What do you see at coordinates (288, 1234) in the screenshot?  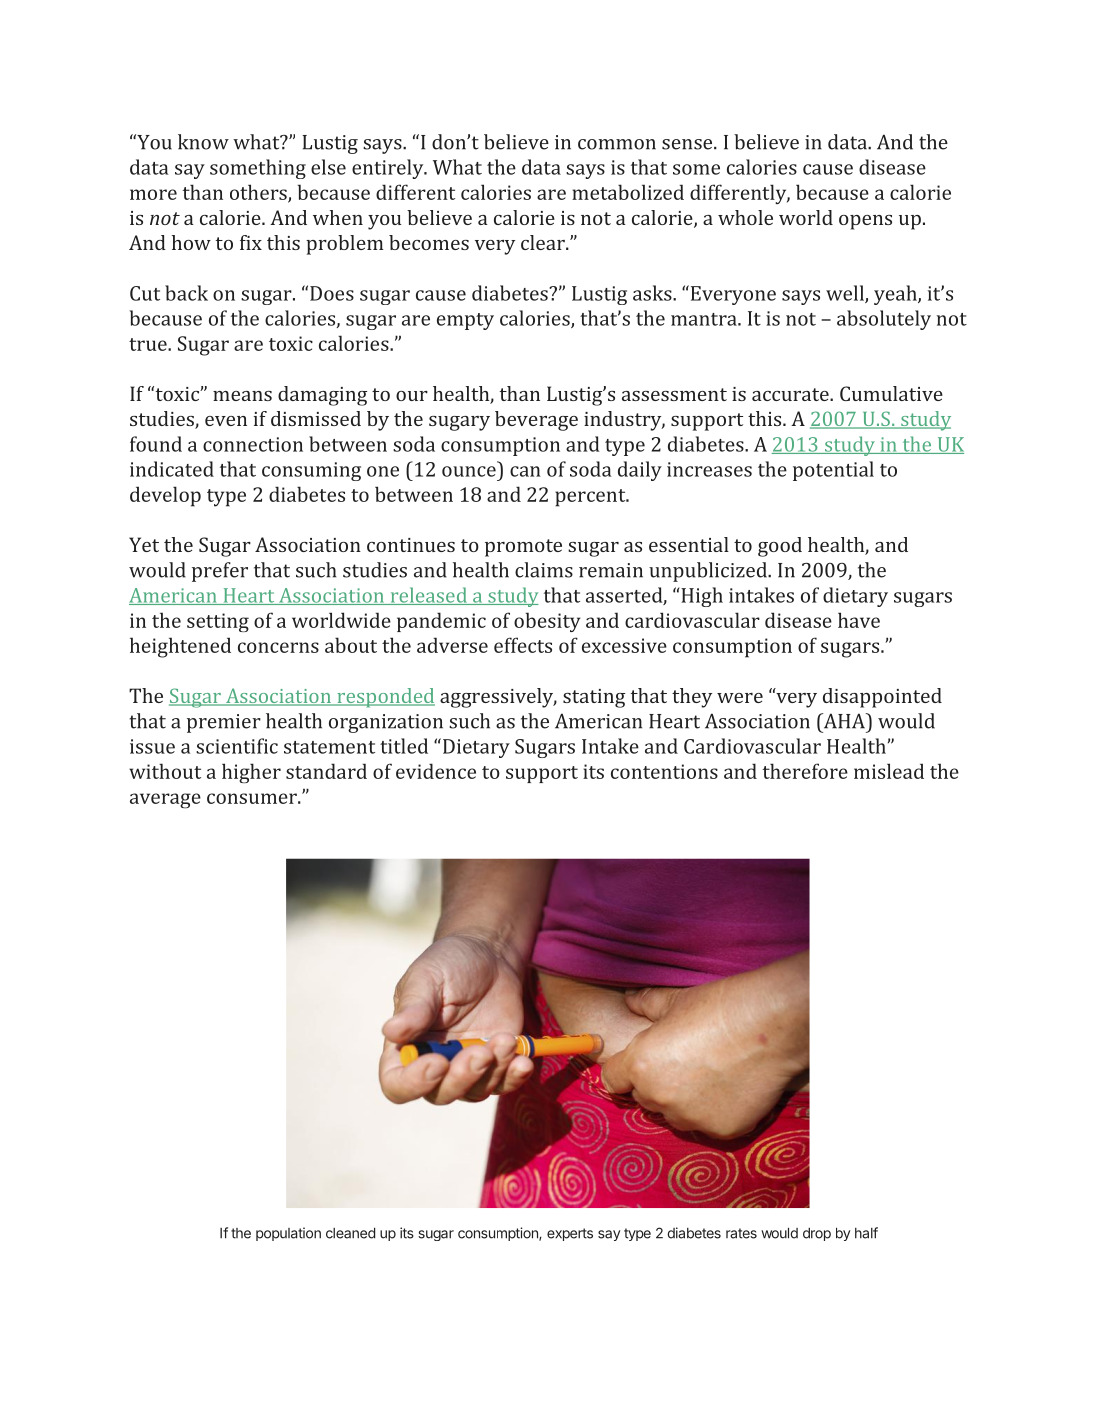 I see `population` at bounding box center [288, 1234].
